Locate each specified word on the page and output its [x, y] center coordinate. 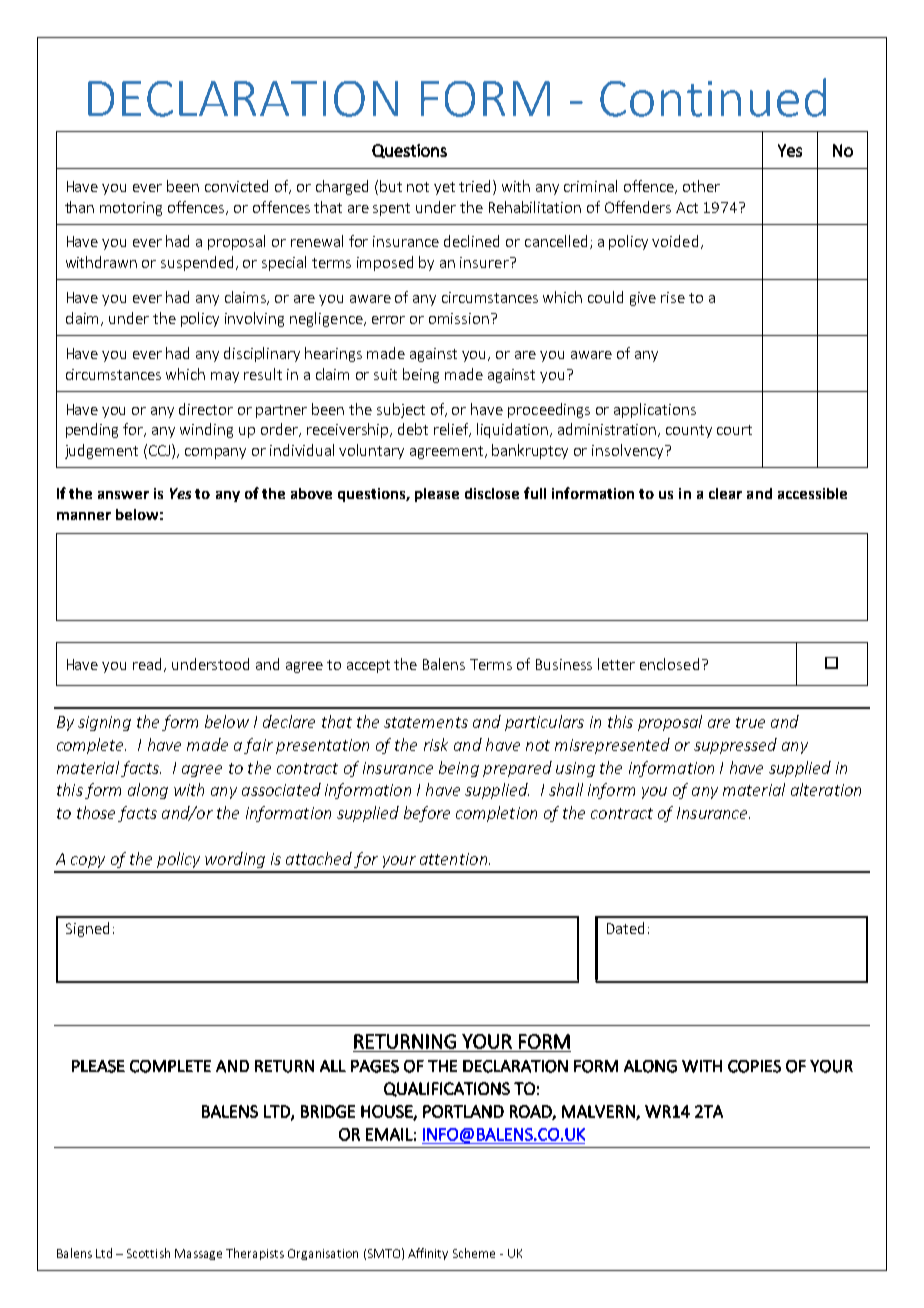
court [734, 430]
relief [452, 430]
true [750, 722]
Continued [713, 97]
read [149, 665]
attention [453, 859]
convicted [236, 186]
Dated [625, 928]
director [206, 409]
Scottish [148, 1253]
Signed [87, 929]
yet [444, 188]
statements [426, 722]
